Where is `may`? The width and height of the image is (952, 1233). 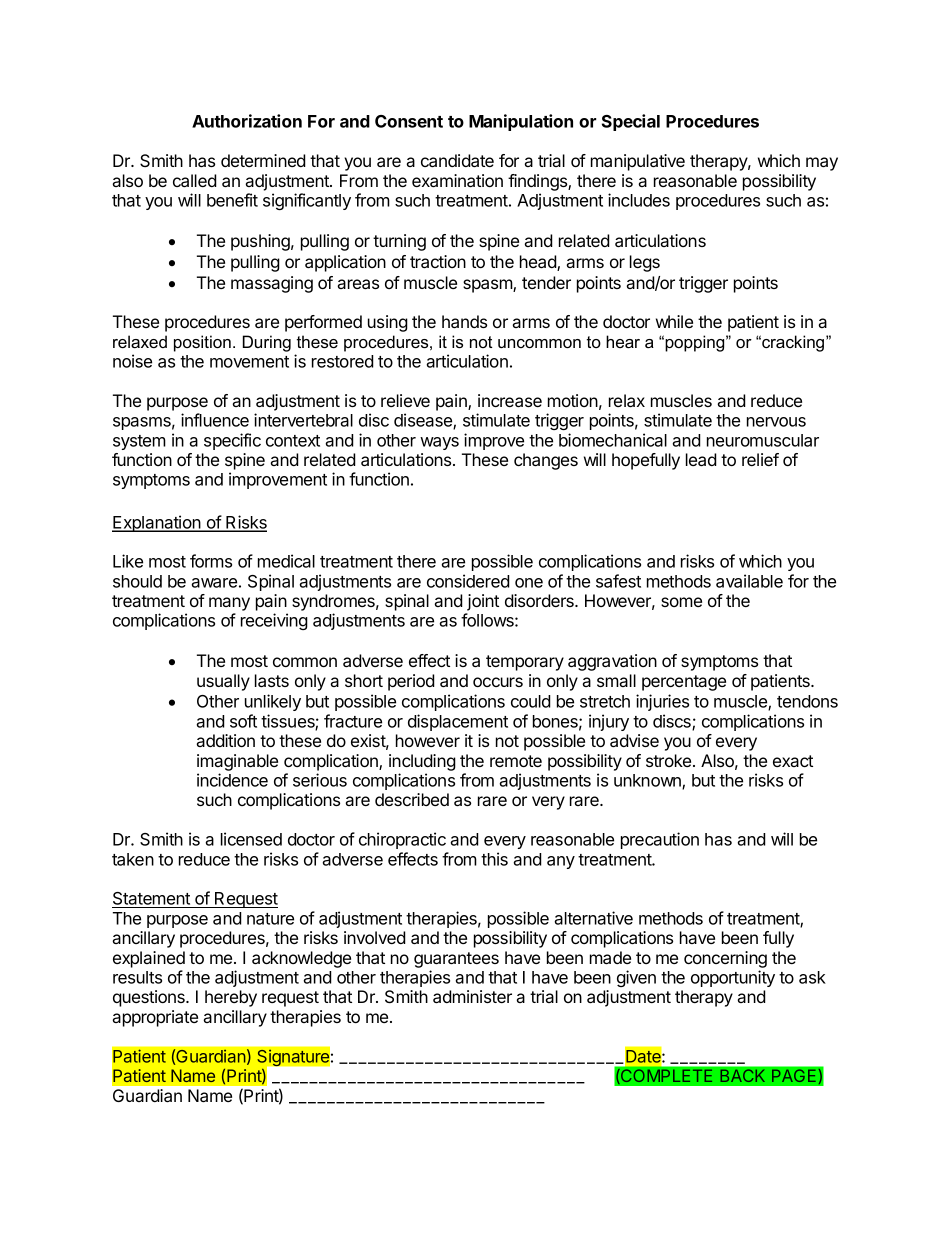
may is located at coordinates (822, 164).
